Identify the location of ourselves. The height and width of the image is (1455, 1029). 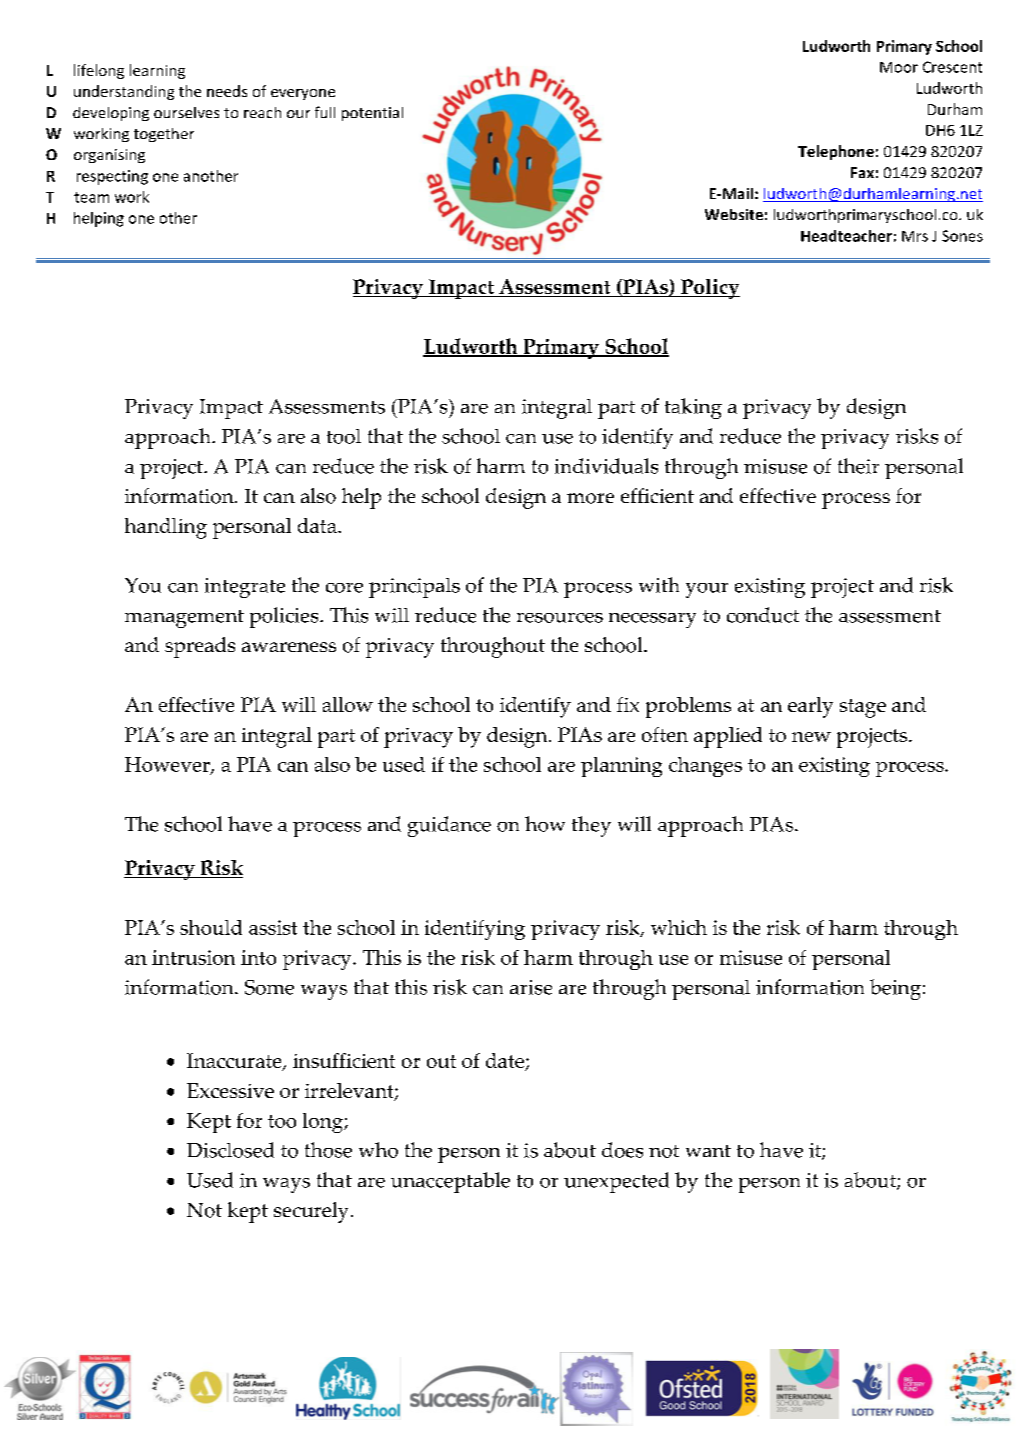
(186, 112).
